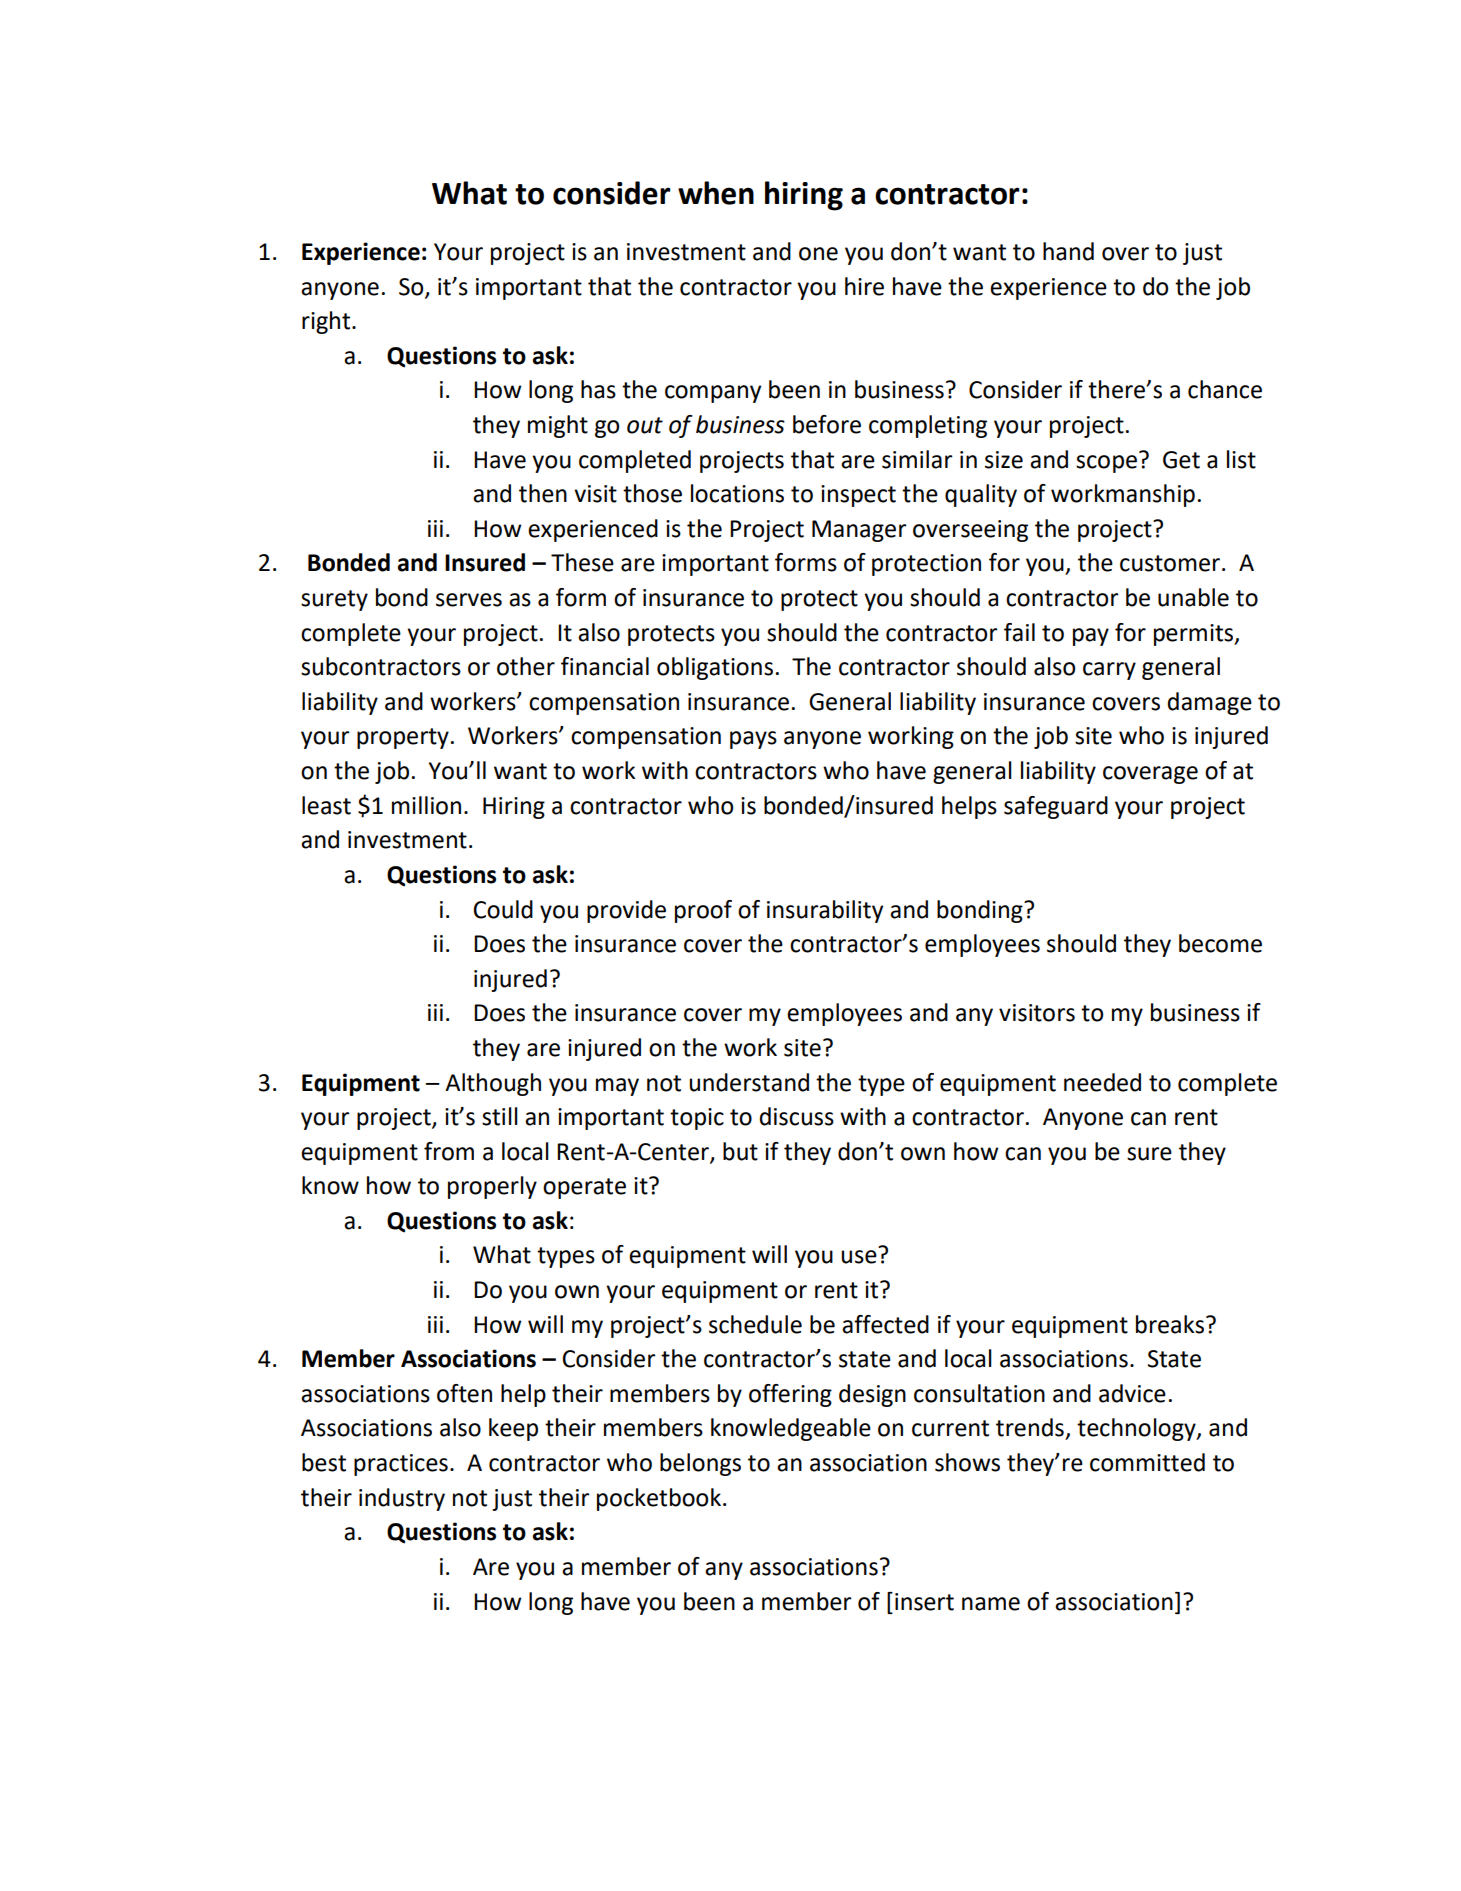 This image has height=1891, width=1461. I want to click on right, so click(327, 322).
